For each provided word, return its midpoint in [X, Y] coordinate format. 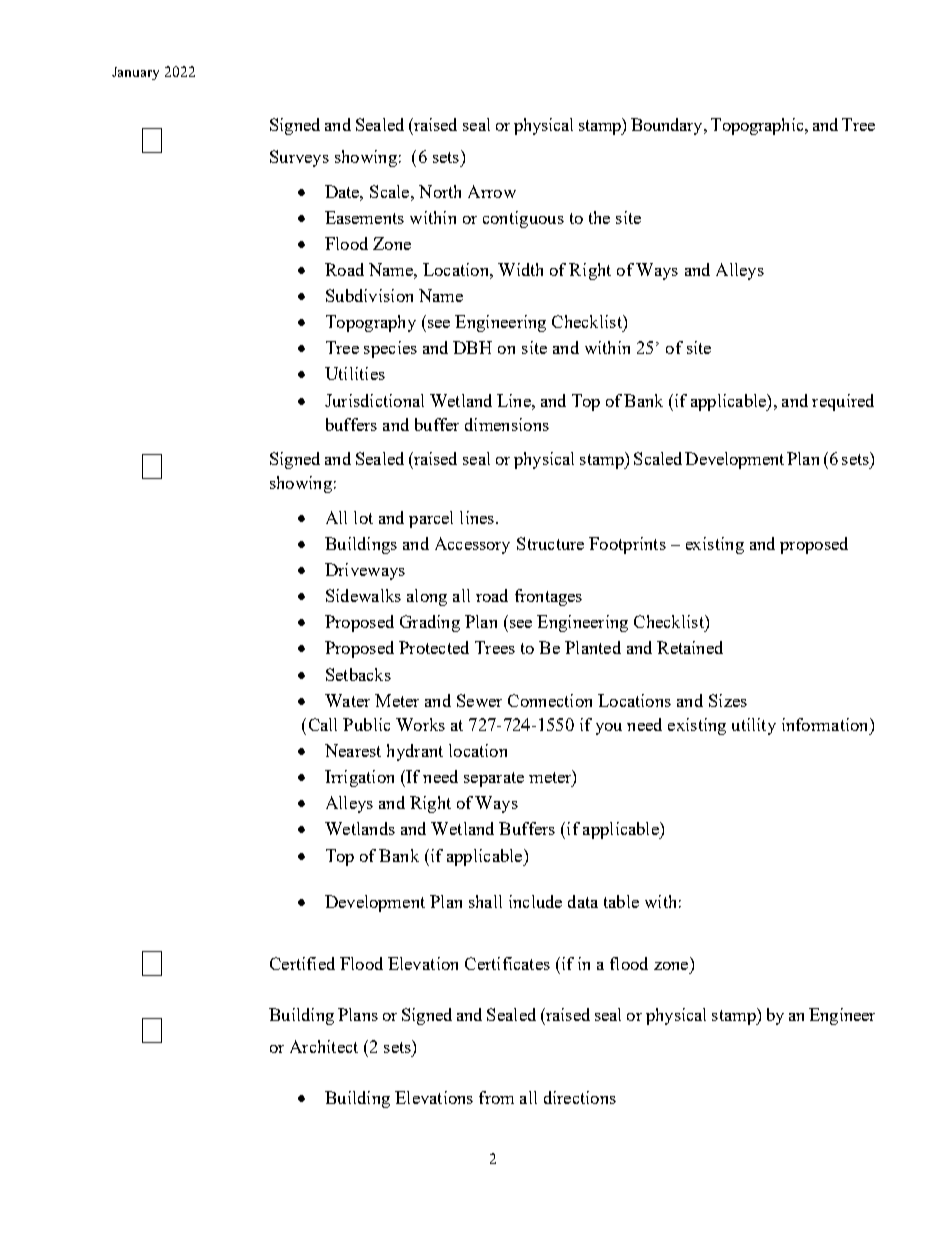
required [843, 402]
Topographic [758, 126]
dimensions [507, 424]
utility [754, 726]
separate [494, 779]
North [440, 191]
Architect [324, 1046]
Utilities [355, 373]
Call [323, 724]
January [135, 73]
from [496, 1097]
